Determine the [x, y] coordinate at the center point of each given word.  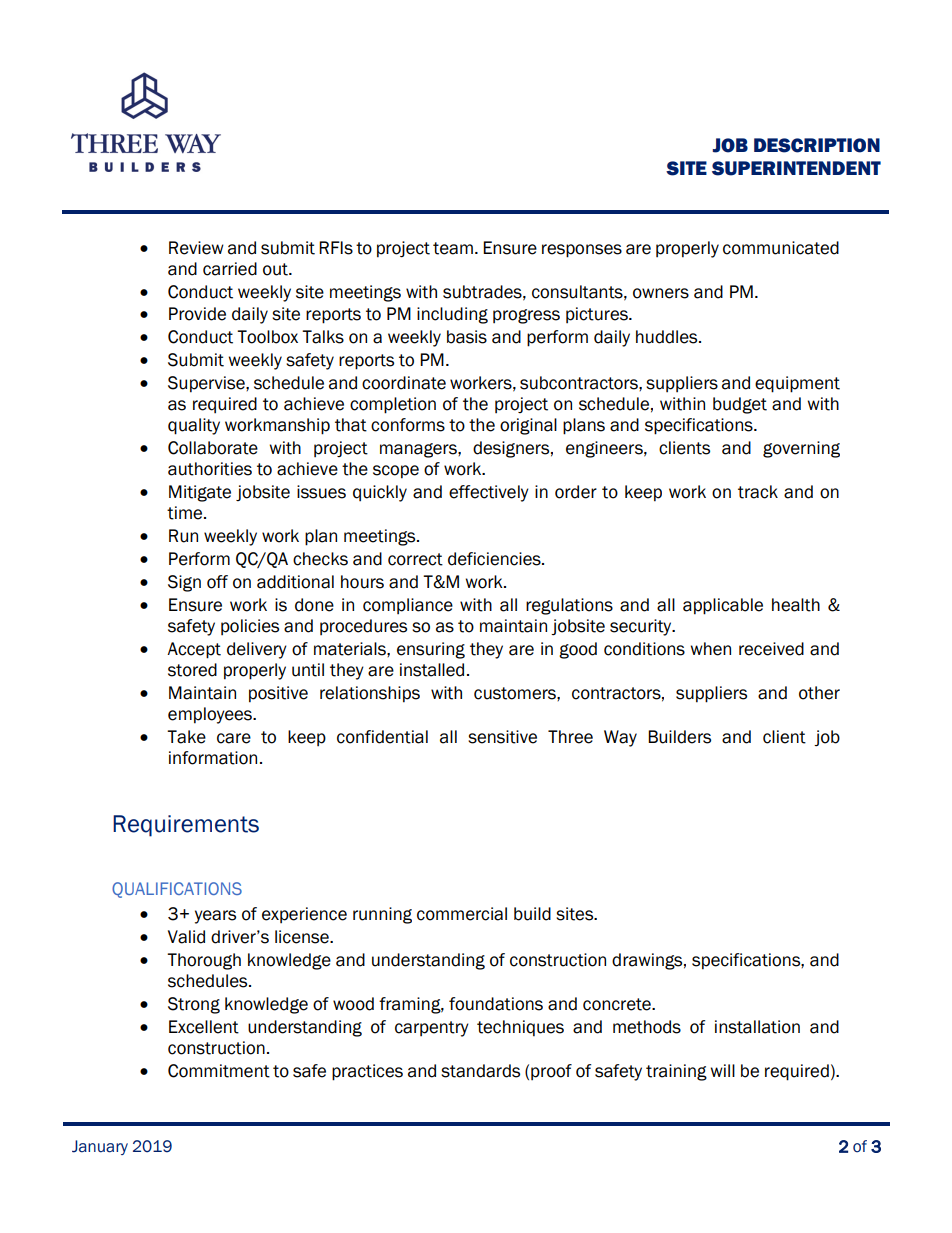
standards [480, 1071]
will [722, 1070]
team [453, 248]
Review [196, 248]
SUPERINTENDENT [796, 168]
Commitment [219, 1071]
